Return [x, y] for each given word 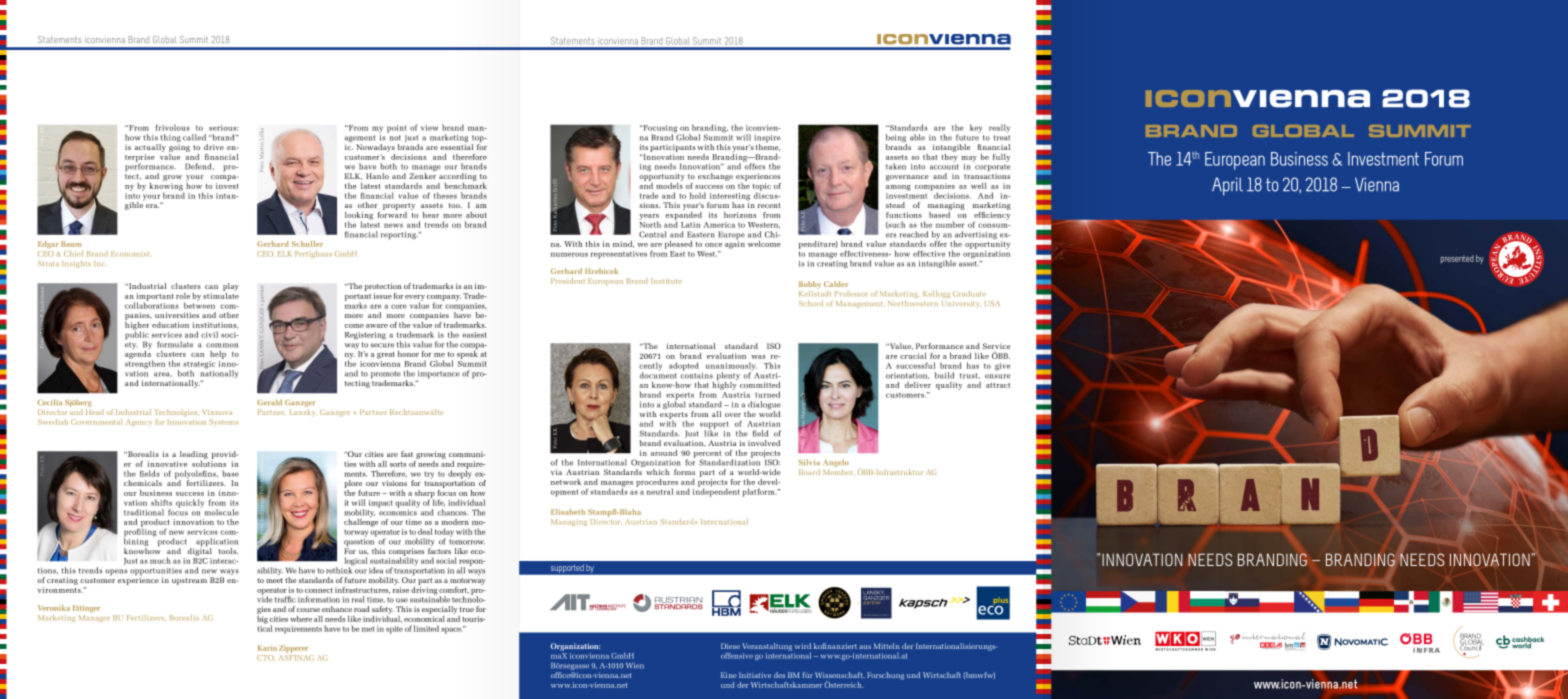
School [811, 303]
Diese [730, 646]
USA [992, 303]
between [199, 304]
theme [768, 146]
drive [214, 147]
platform [760, 492]
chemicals [143, 483]
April [1227, 186]
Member [839, 472]
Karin [267, 648]
